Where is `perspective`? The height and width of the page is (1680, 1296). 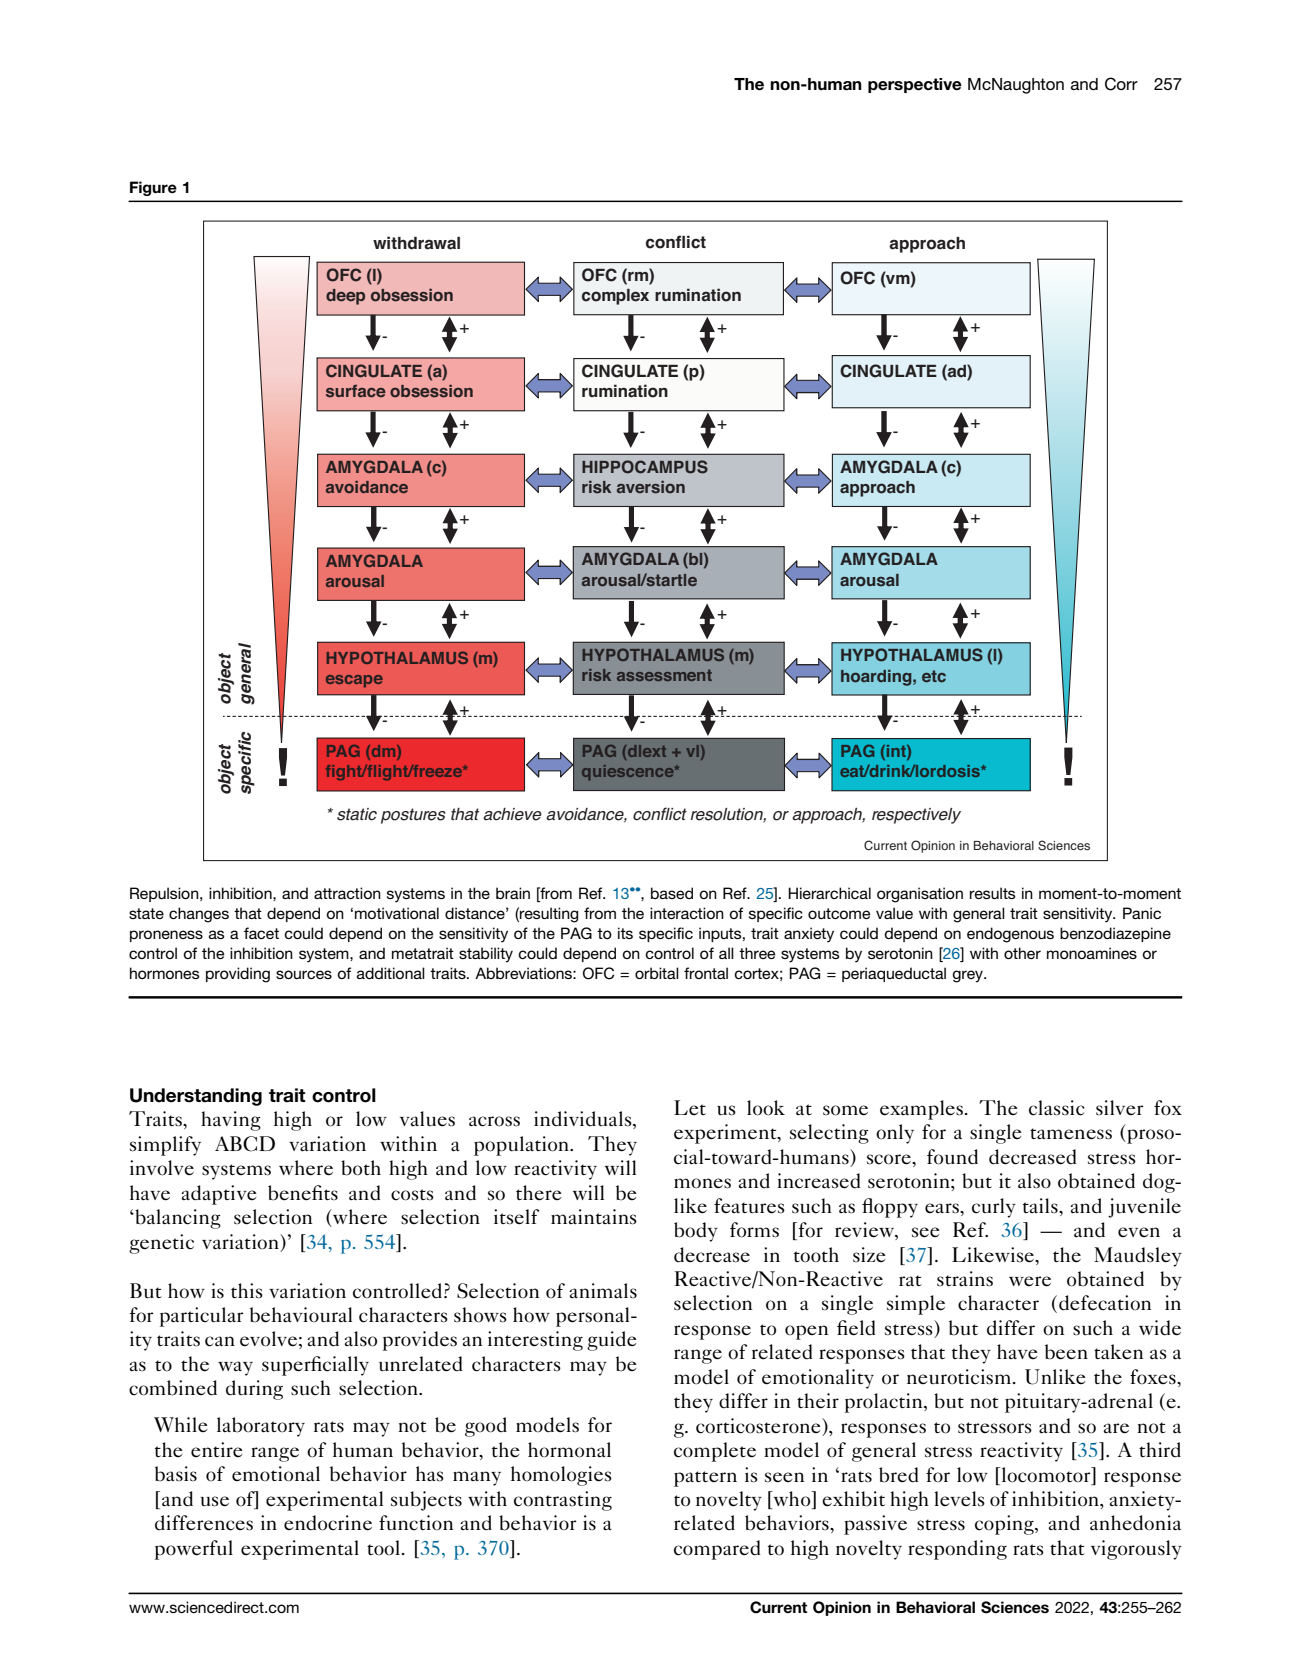 perspective is located at coordinates (915, 85).
